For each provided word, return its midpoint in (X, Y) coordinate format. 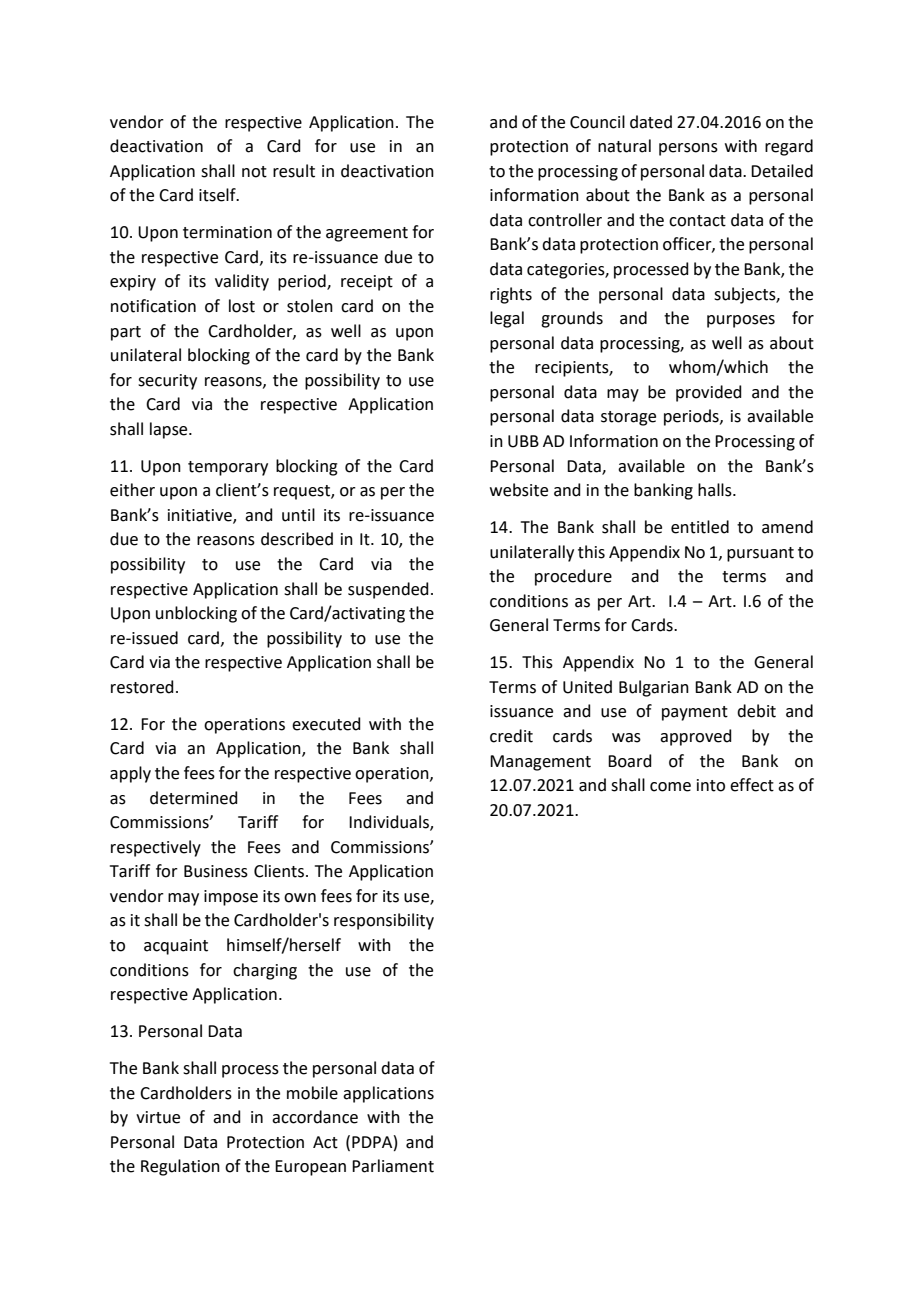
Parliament (393, 1166)
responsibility (384, 921)
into (711, 785)
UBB (523, 441)
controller (565, 220)
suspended (388, 590)
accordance (315, 1117)
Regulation (180, 1167)
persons (688, 149)
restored (142, 687)
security (167, 382)
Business (216, 871)
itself (218, 195)
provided (709, 393)
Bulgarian (654, 688)
